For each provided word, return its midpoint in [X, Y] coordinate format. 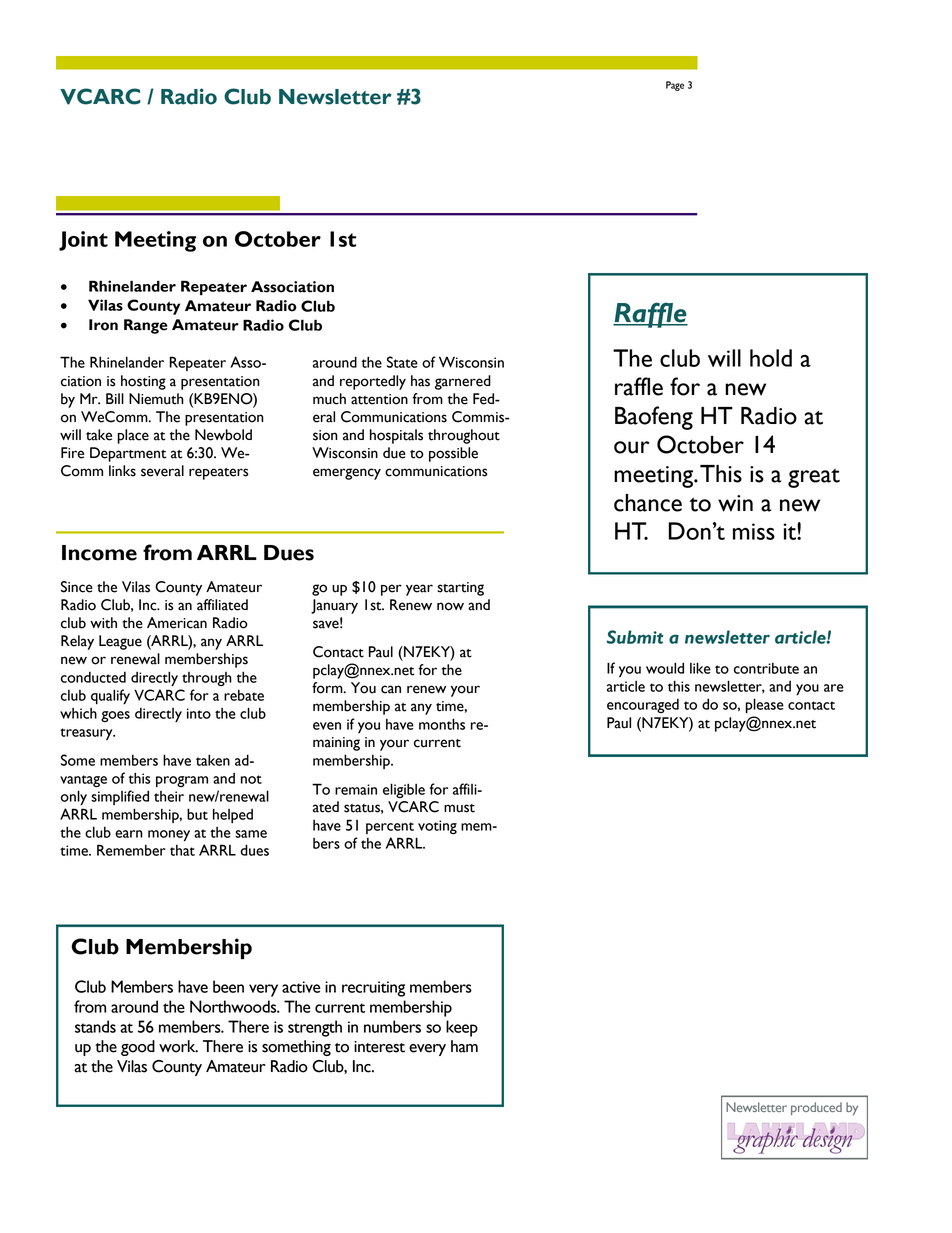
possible [453, 454]
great [814, 478]
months [442, 724]
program [182, 781]
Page [675, 86]
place [133, 436]
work [178, 1046]
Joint [83, 241]
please [764, 705]
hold [771, 358]
